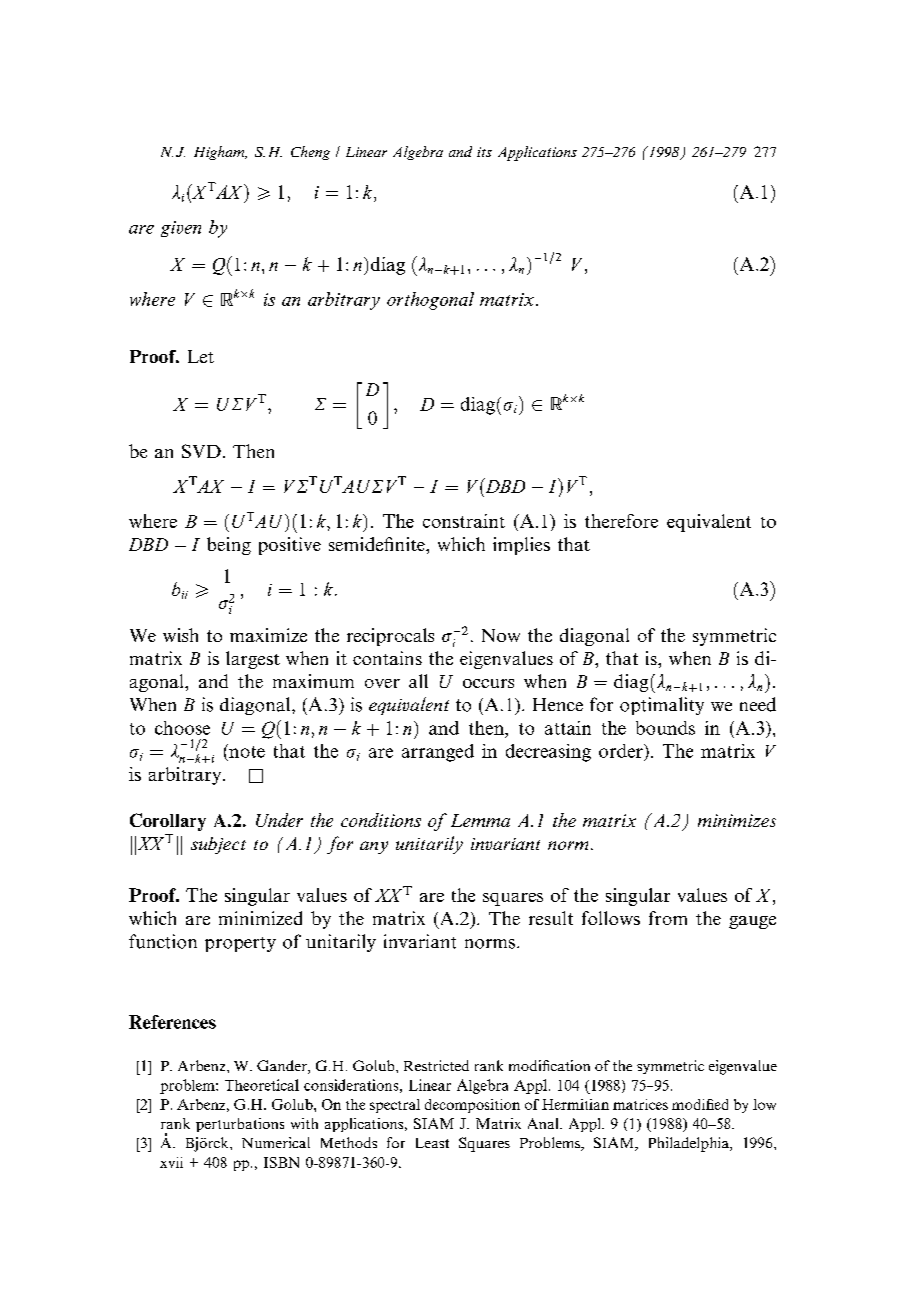  Describe the element at coordinates (240, 1125) in the image. I see `perturbations` at that location.
